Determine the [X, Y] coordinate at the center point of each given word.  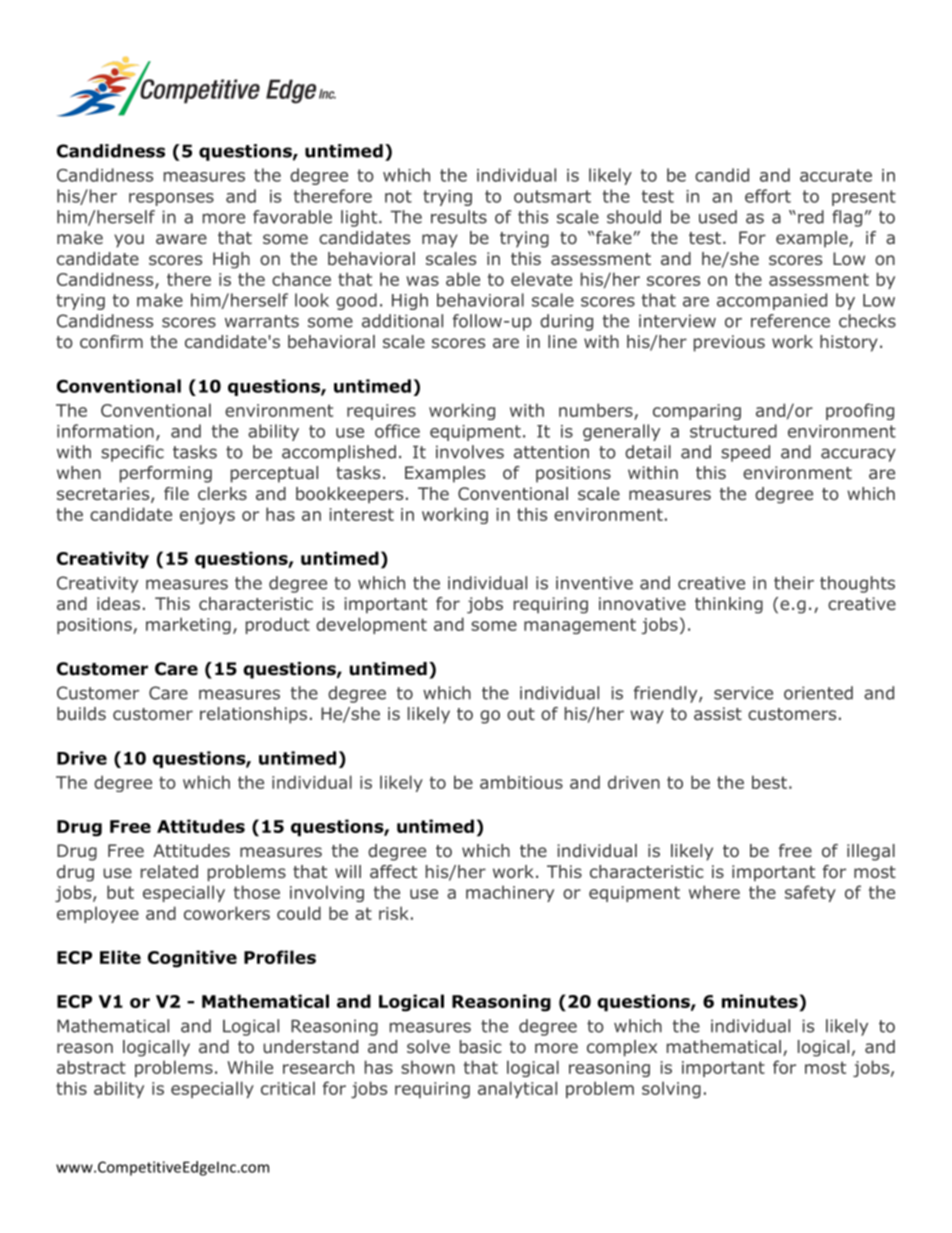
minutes [761, 1002]
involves [470, 452]
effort [768, 196]
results [459, 217]
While [250, 1067]
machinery [510, 893]
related [169, 871]
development [371, 625]
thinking [729, 605]
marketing [188, 625]
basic [480, 1046]
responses [171, 199]
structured [733, 431]
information [105, 431]
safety [810, 893]
